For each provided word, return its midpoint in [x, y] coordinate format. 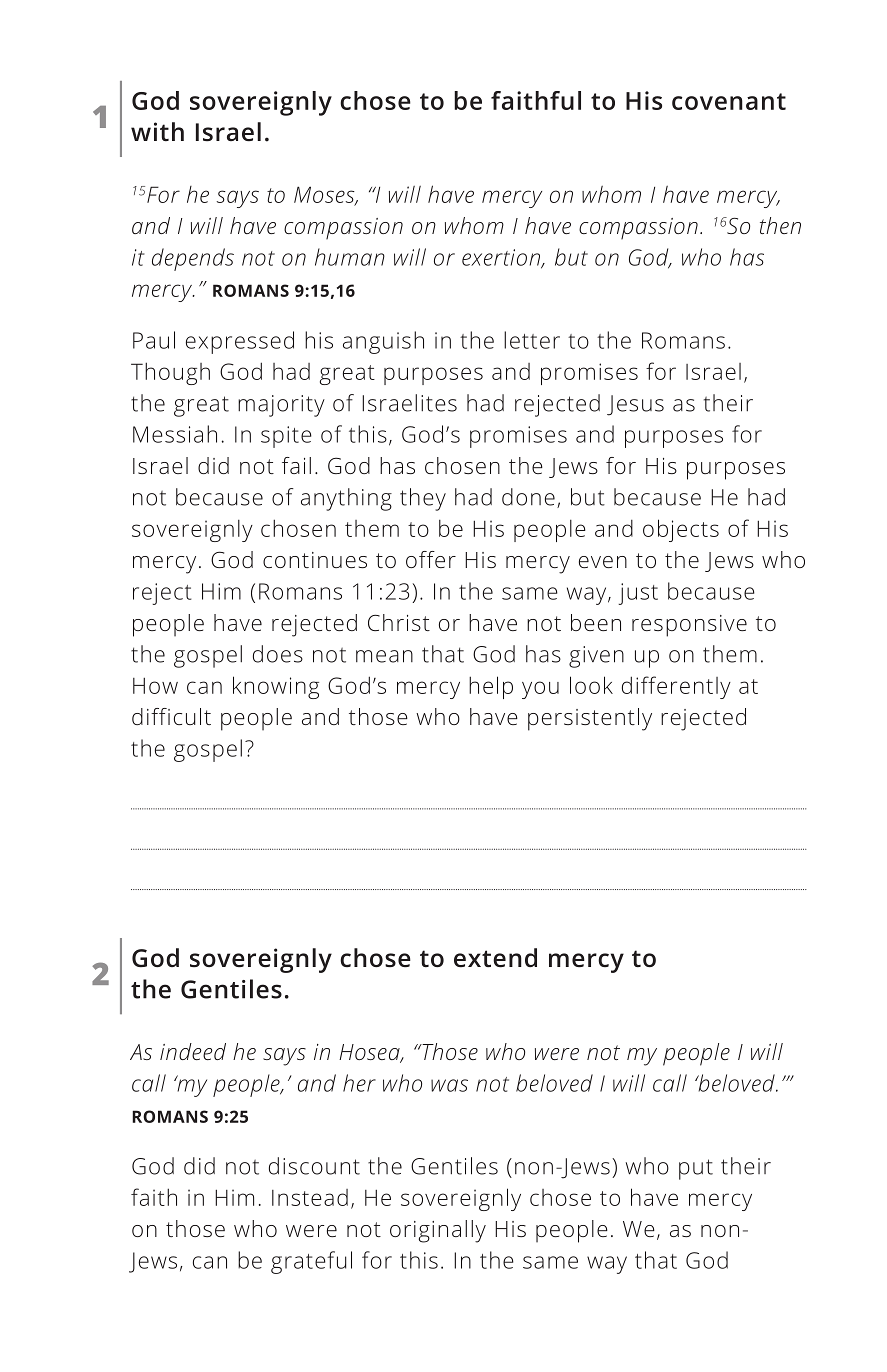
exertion [502, 258]
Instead [310, 1197]
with [157, 131]
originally [438, 1231]
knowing [276, 687]
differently [676, 687]
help [491, 687]
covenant [729, 101]
